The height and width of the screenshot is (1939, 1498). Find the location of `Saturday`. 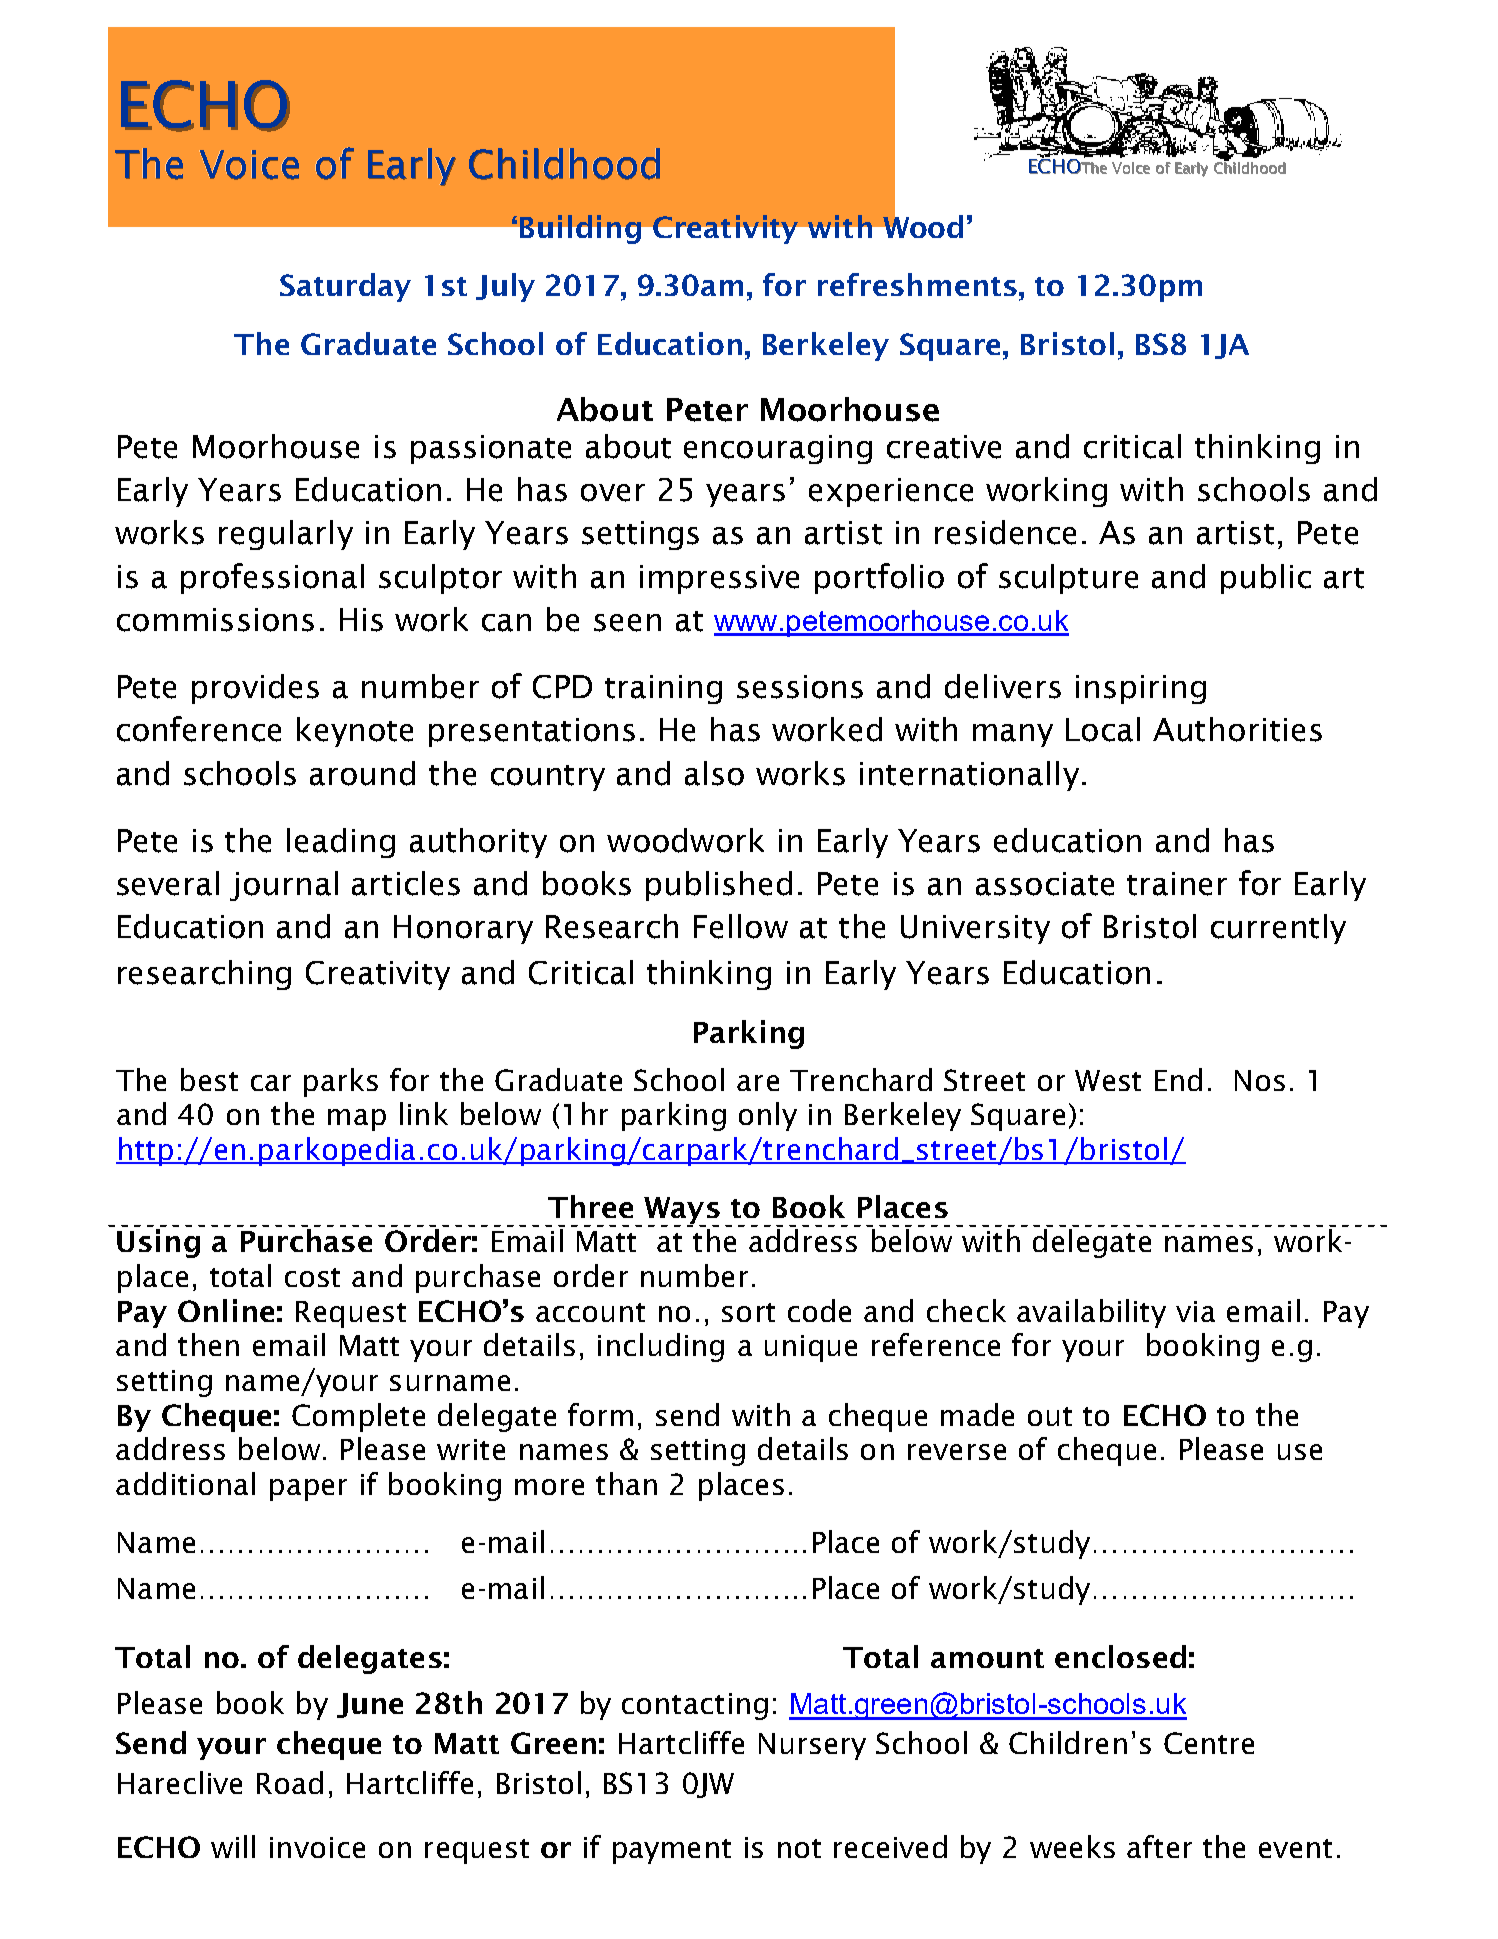

Saturday is located at coordinates (345, 287).
